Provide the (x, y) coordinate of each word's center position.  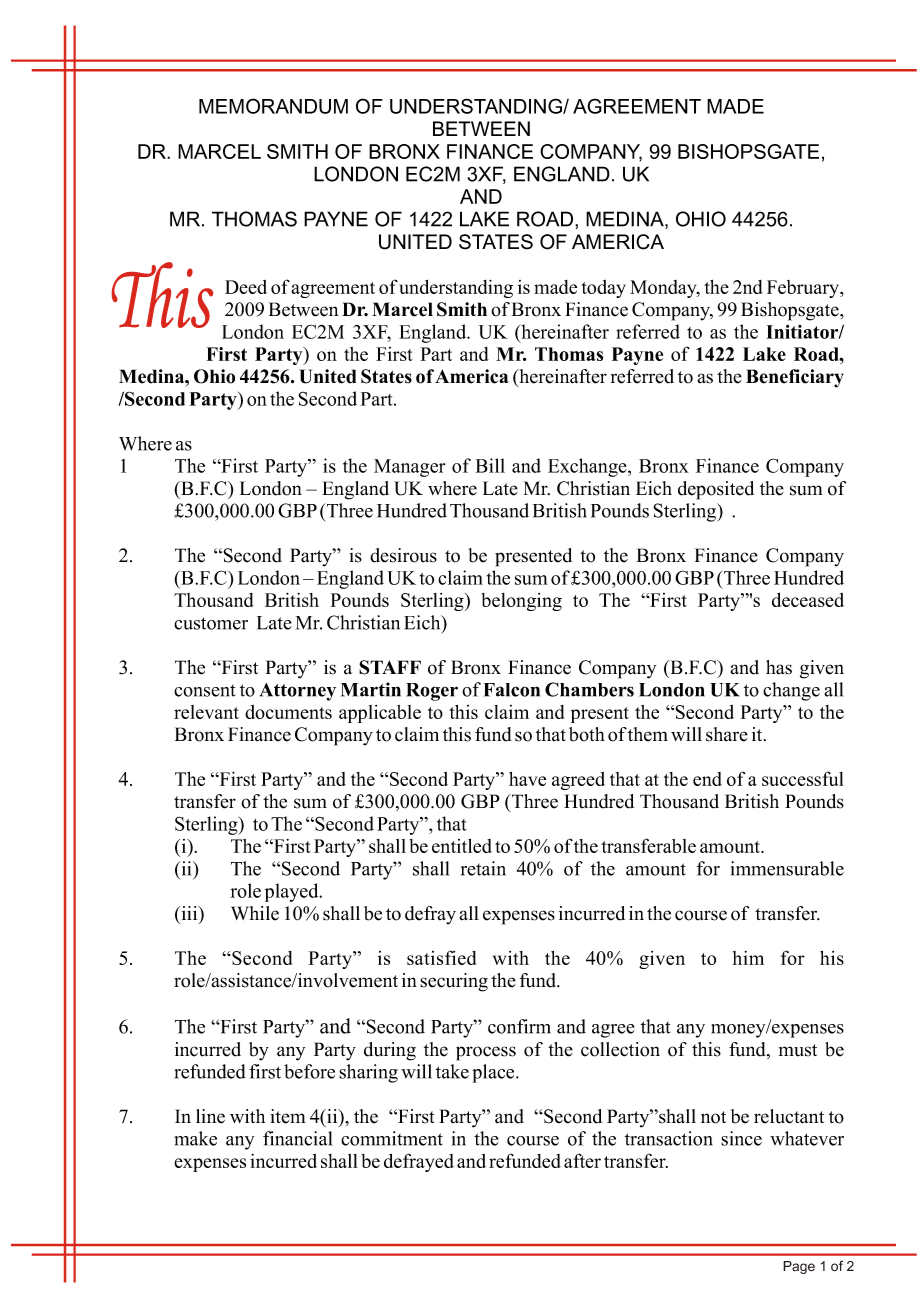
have (527, 779)
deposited (716, 490)
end (707, 779)
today (603, 289)
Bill (490, 465)
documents (288, 712)
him (748, 958)
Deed (246, 287)
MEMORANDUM (273, 106)
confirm (519, 1026)
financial (297, 1138)
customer (211, 623)
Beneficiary (795, 378)
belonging (521, 602)
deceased (808, 599)
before (309, 1071)
